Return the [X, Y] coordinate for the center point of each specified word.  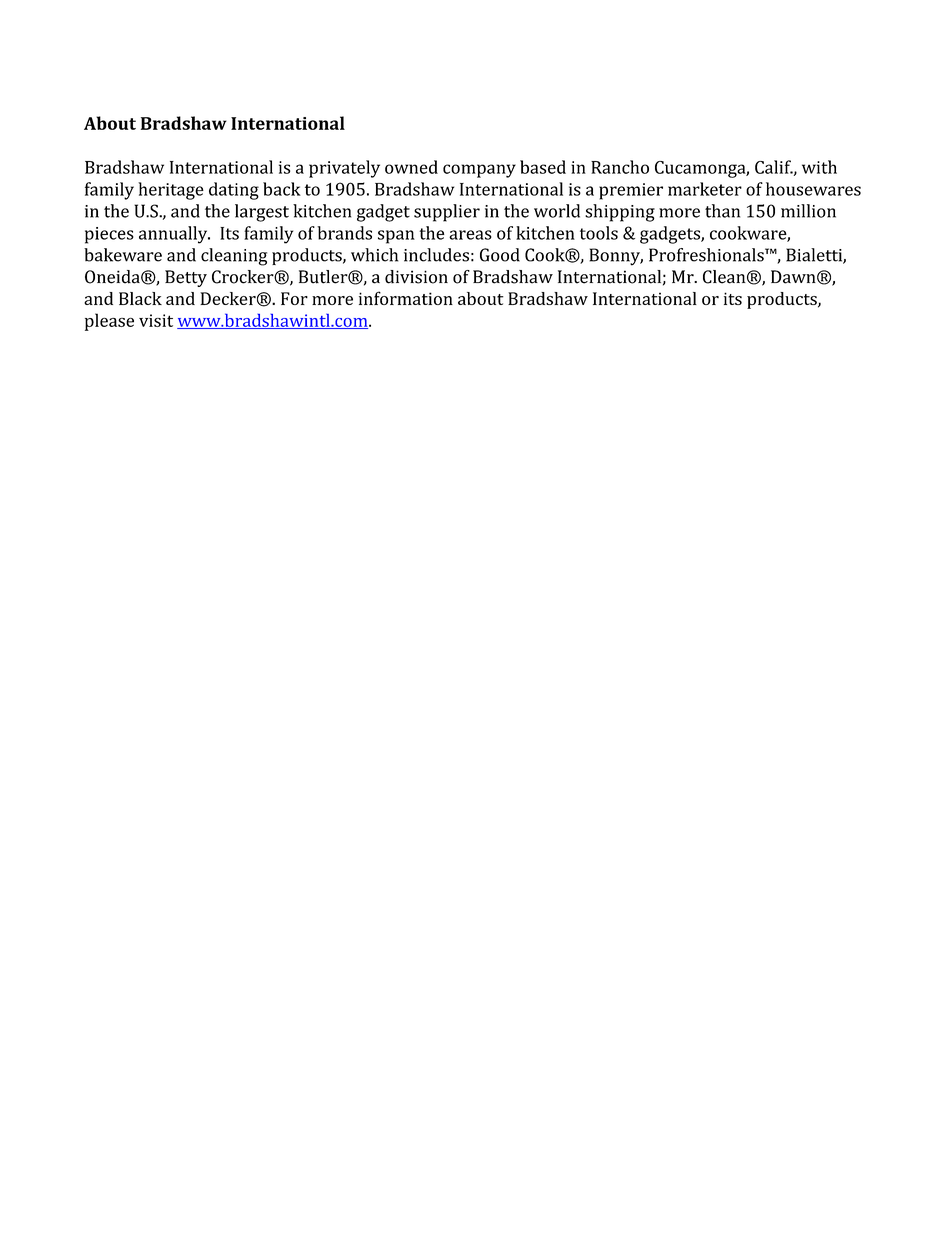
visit [156, 320]
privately [344, 169]
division [416, 277]
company [479, 171]
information [406, 298]
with [819, 167]
